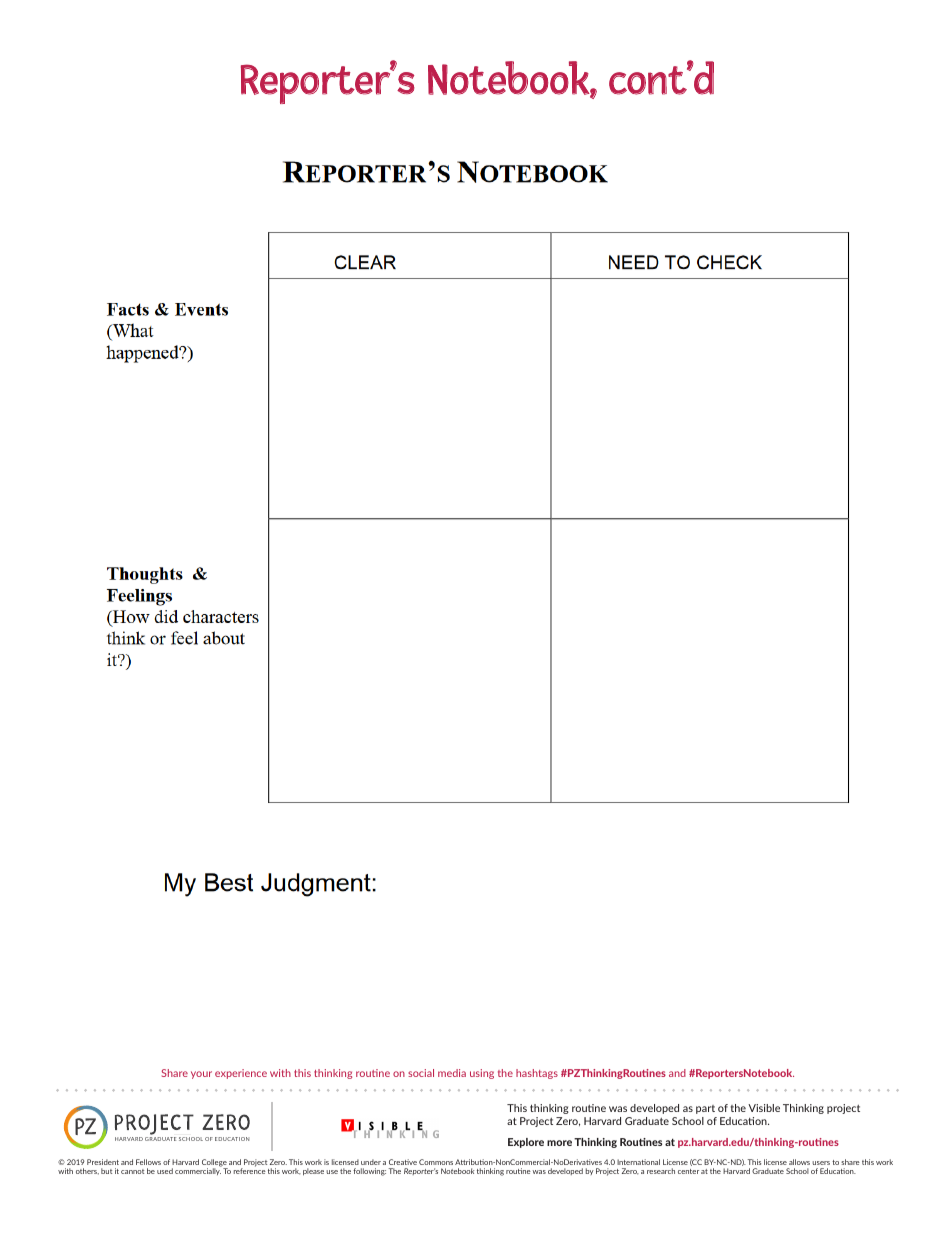 This image has height=1233, width=952. Describe the element at coordinates (526, 1143) in the image. I see `Explore` at that location.
